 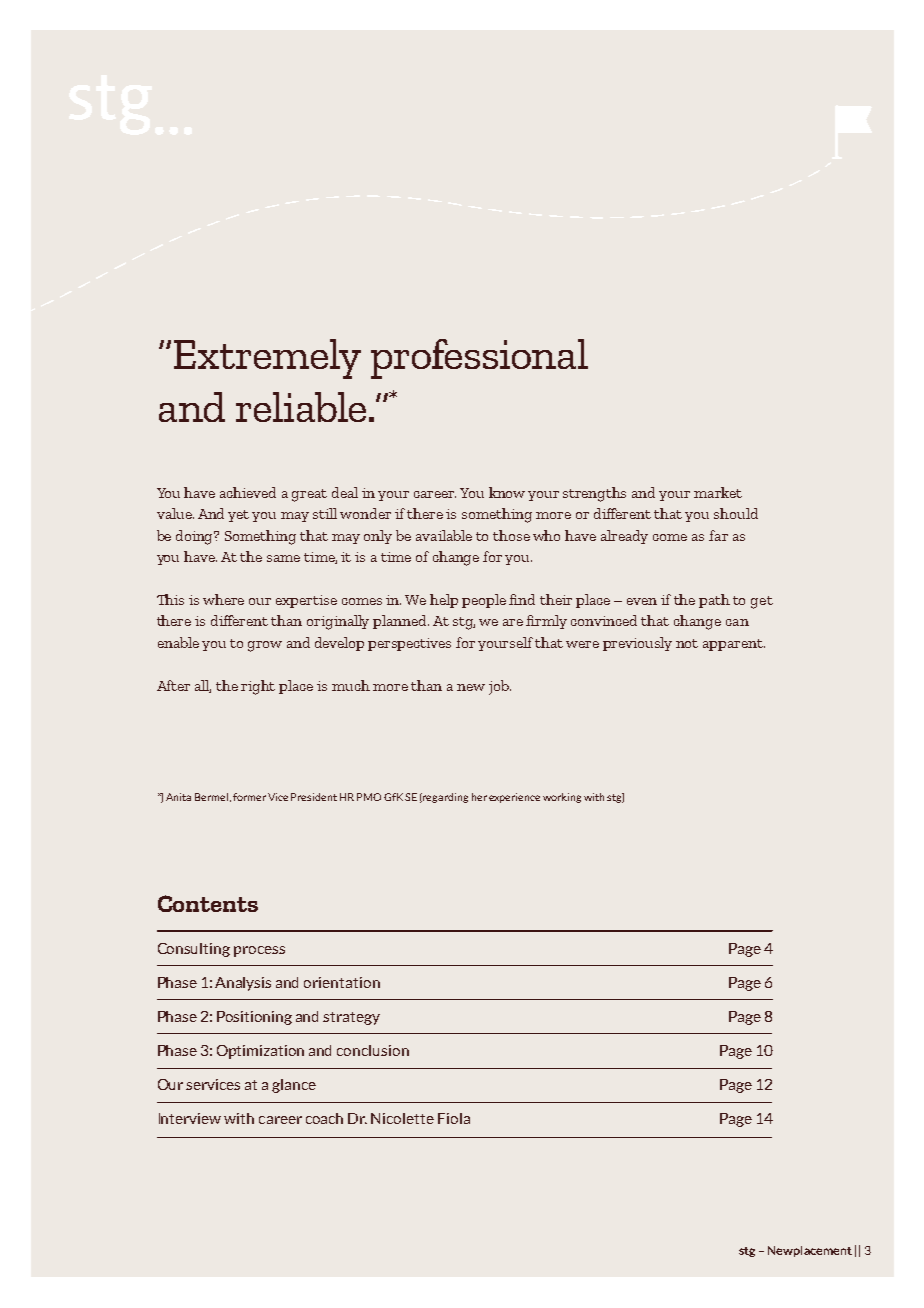 What do you see at coordinates (718, 492) in the page?
I see `market` at bounding box center [718, 492].
